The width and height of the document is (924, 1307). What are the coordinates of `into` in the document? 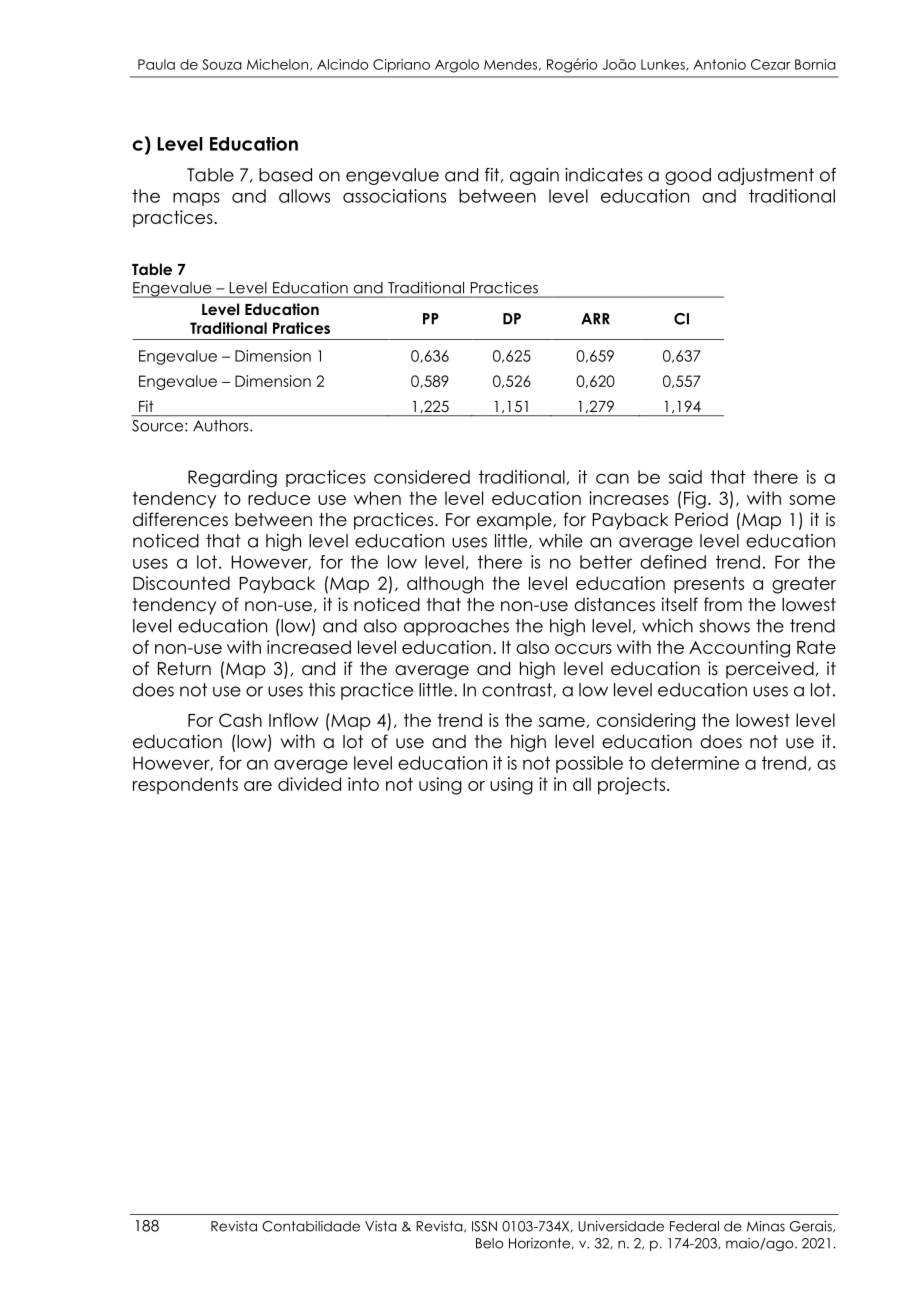 It's located at (363, 784).
